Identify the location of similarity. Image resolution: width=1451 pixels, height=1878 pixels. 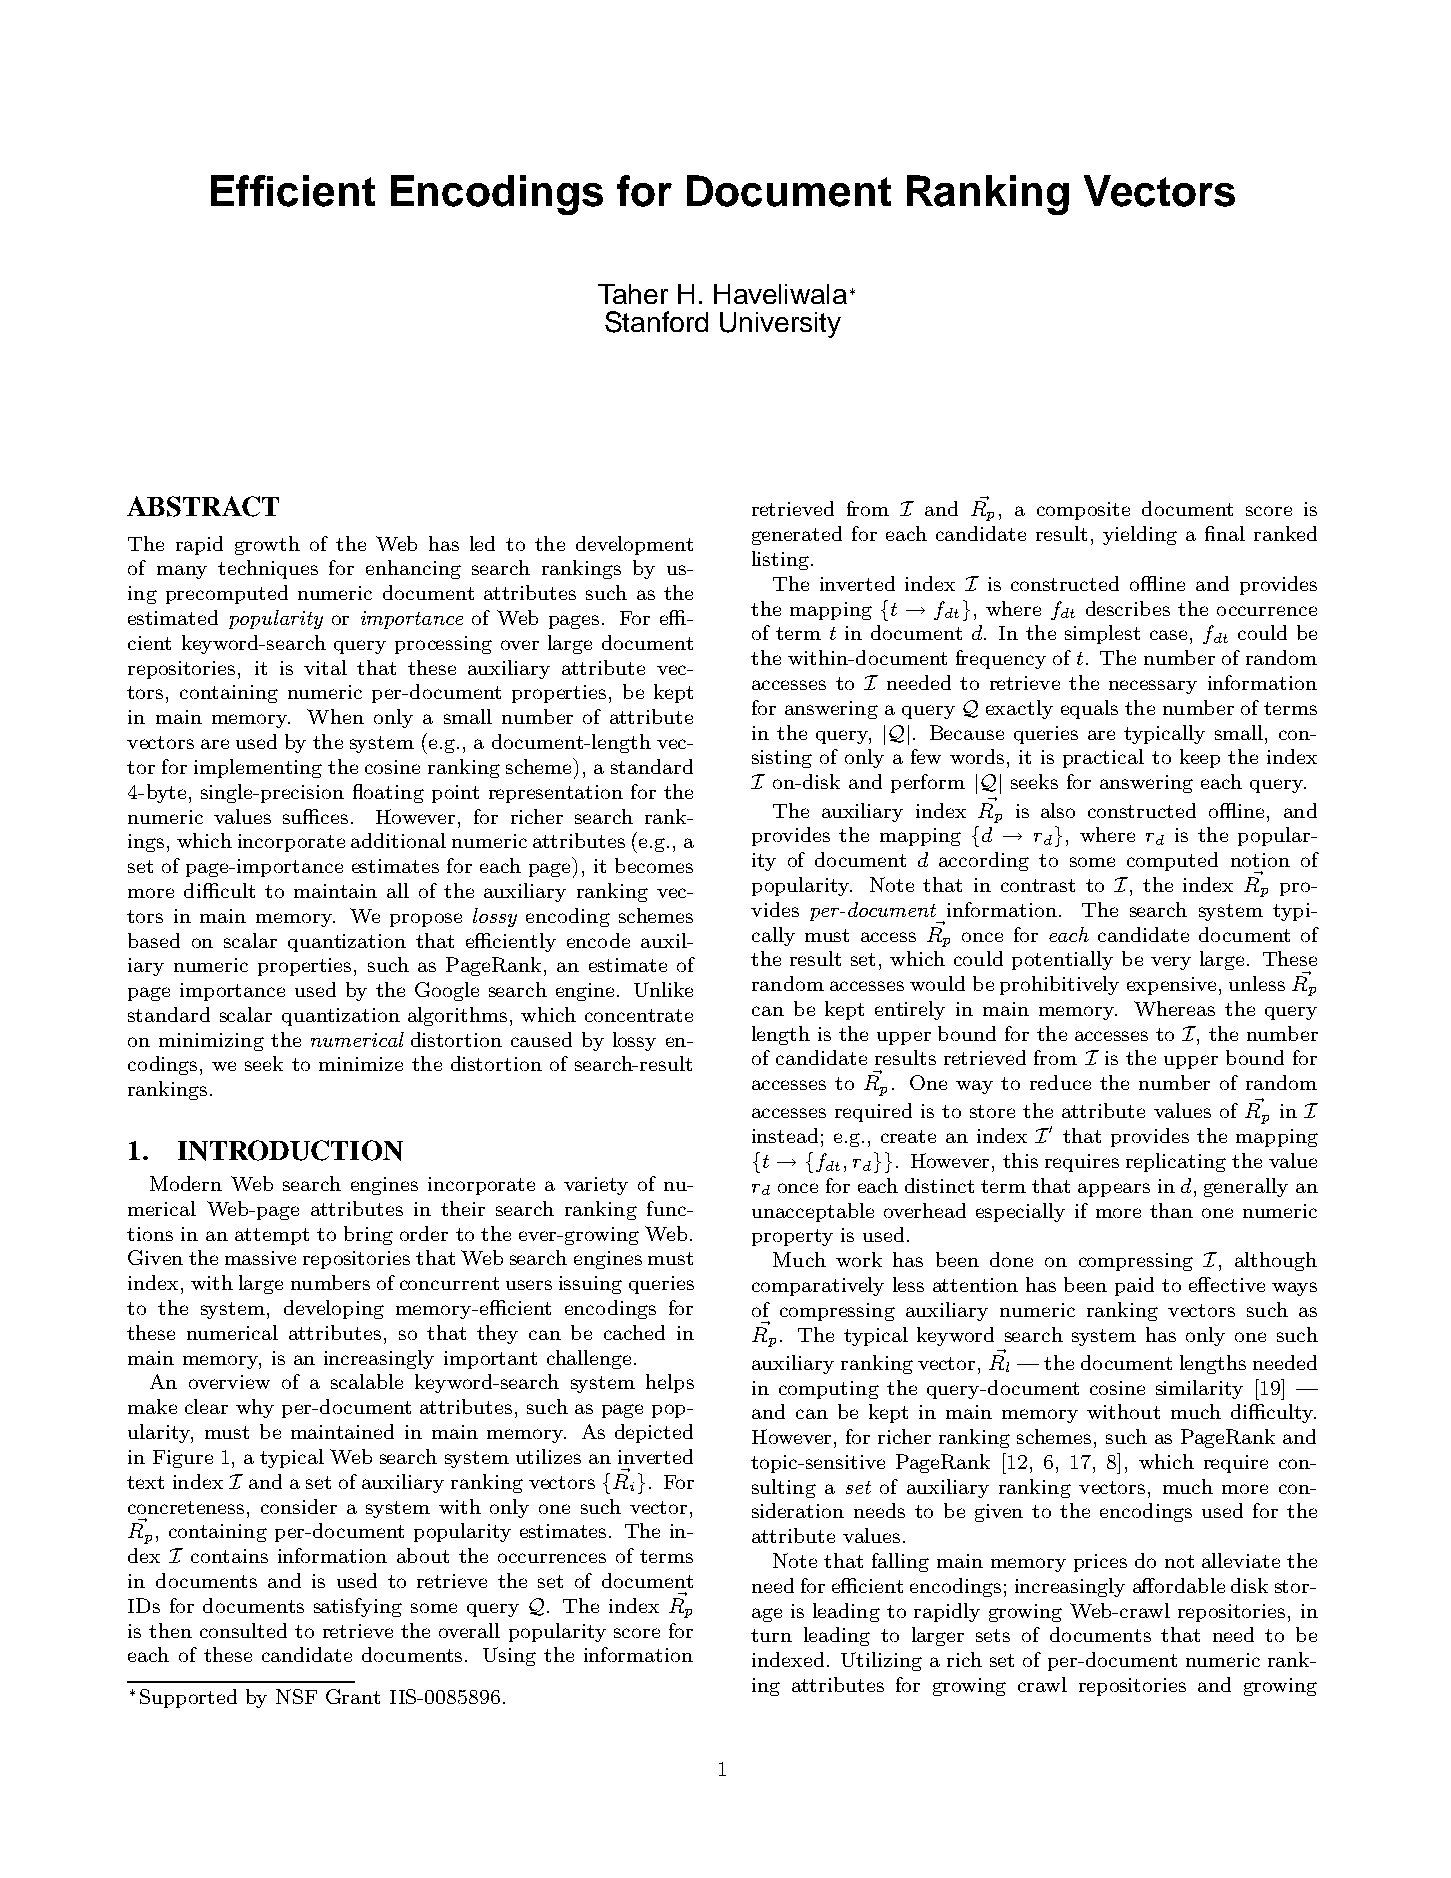
(1199, 1389).
